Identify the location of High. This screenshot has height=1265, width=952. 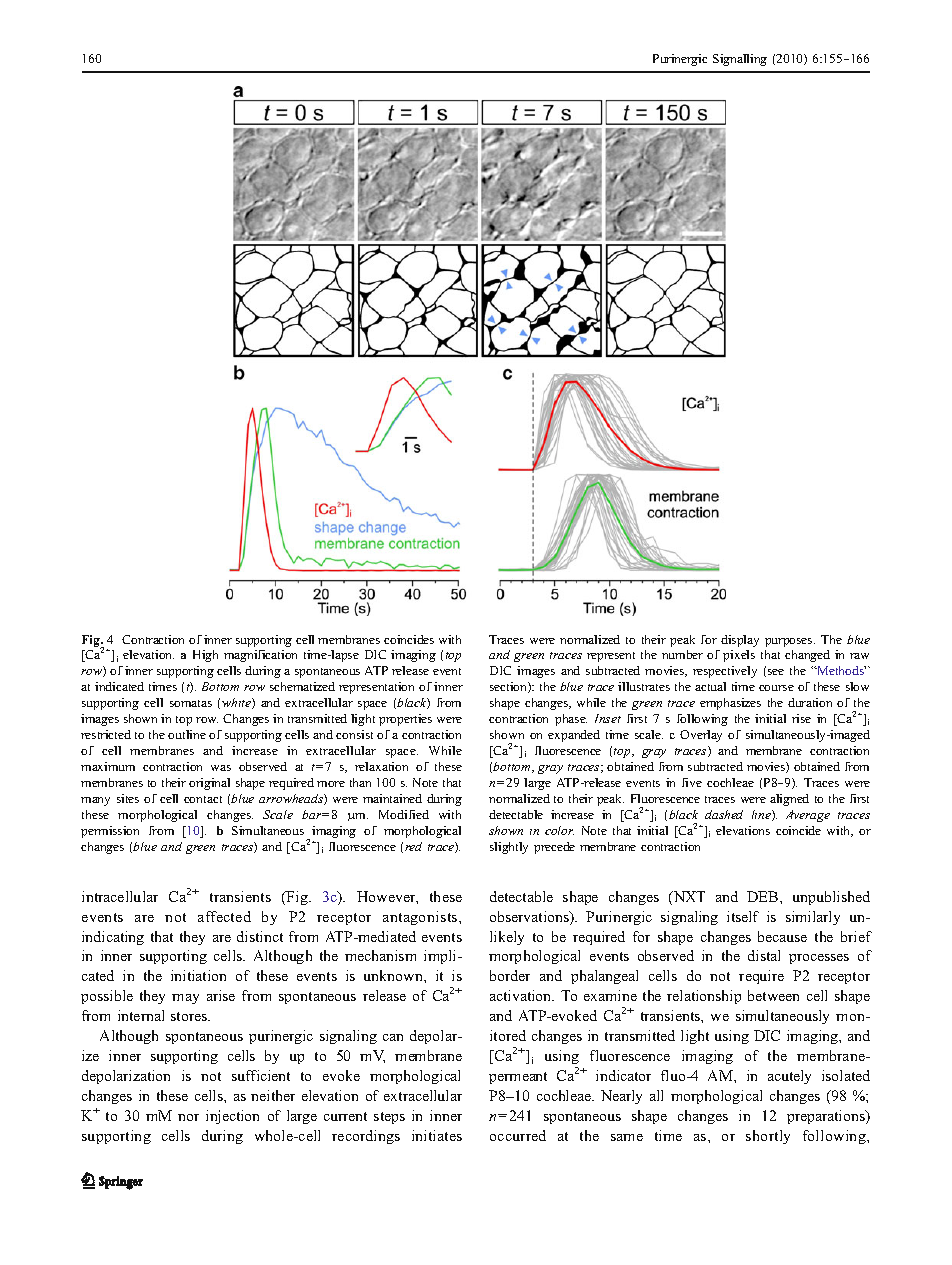
(205, 656).
